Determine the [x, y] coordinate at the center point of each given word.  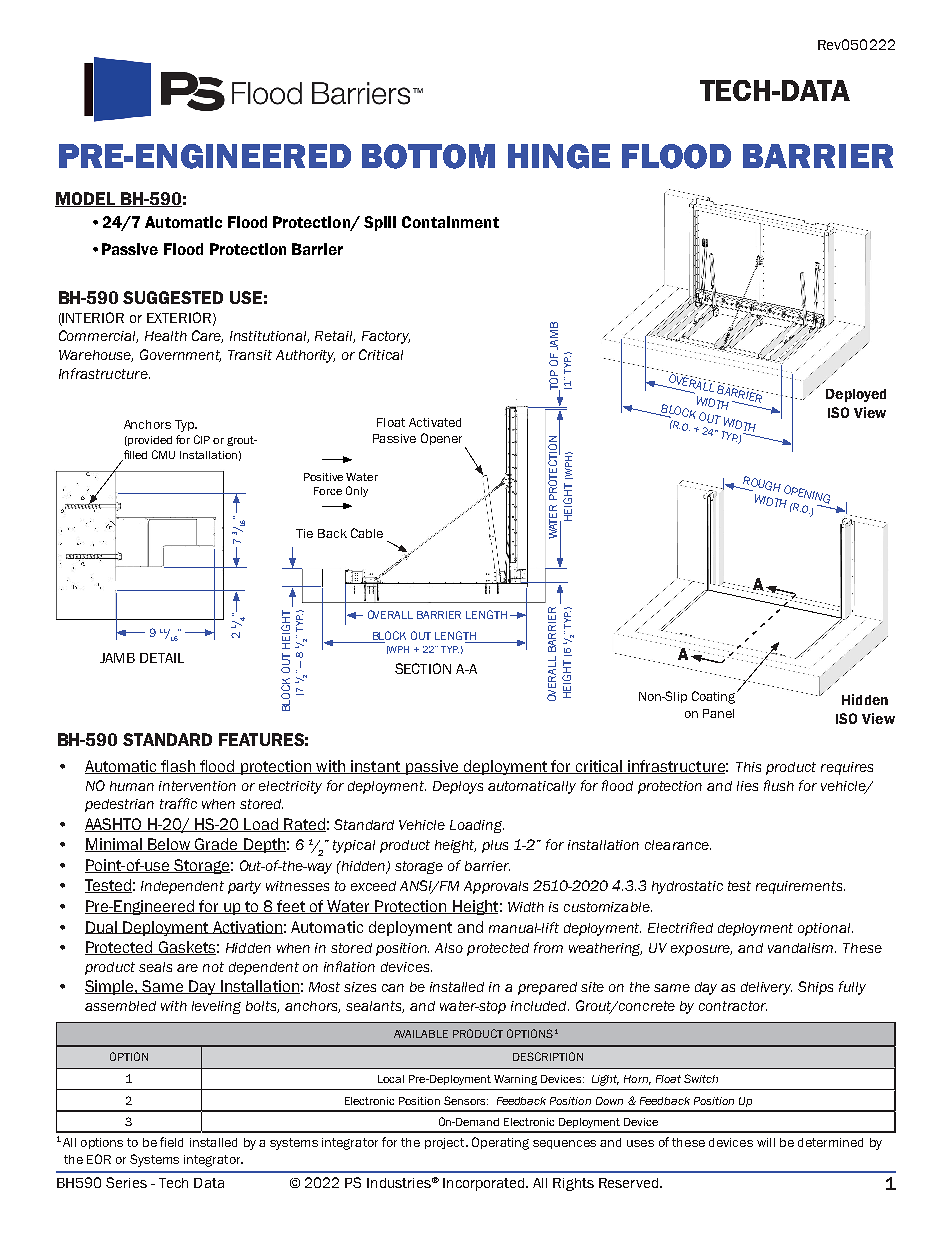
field [171, 1142]
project [446, 1143]
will [766, 1142]
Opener [441, 439]
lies [747, 786]
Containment [450, 222]
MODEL [86, 199]
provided [149, 441]
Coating [715, 697]
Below [169, 845]
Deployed [856, 395]
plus [495, 846]
